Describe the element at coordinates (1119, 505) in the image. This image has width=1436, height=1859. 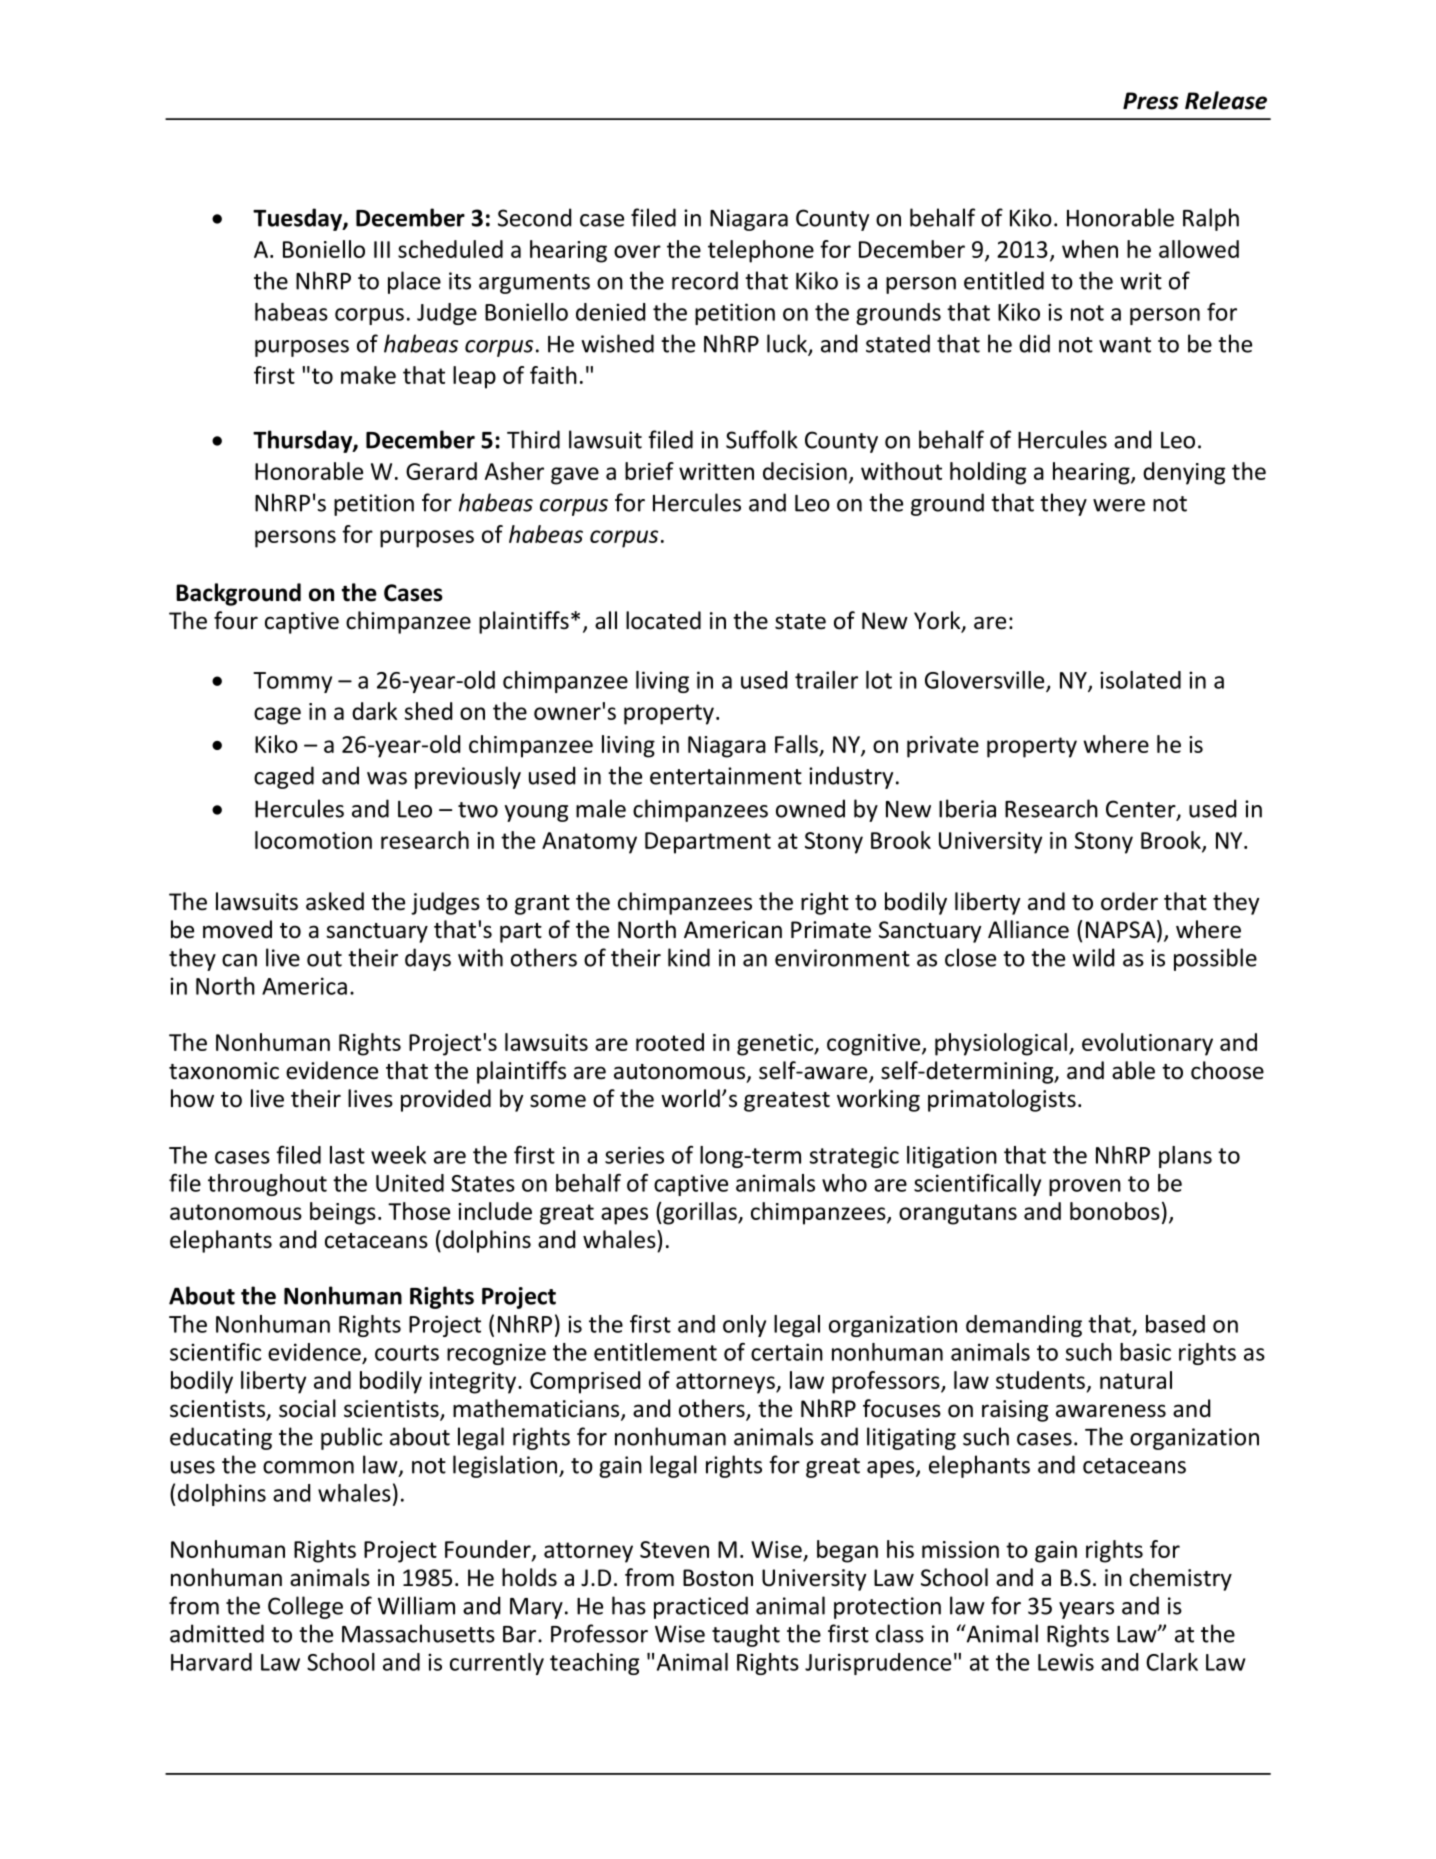
I see `were` at that location.
